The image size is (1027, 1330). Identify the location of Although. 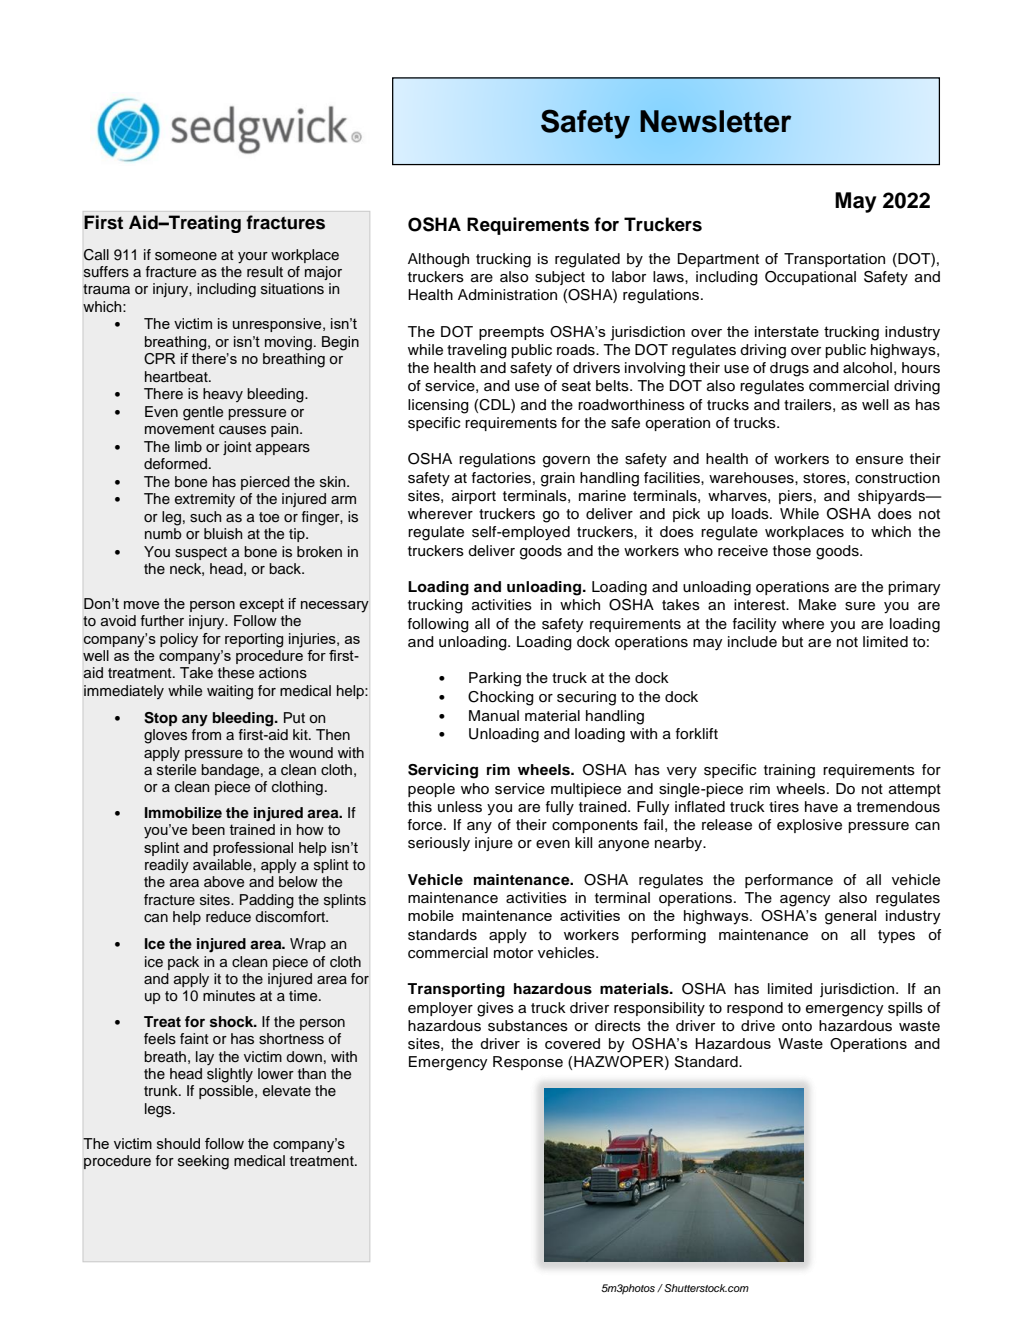
(438, 260).
